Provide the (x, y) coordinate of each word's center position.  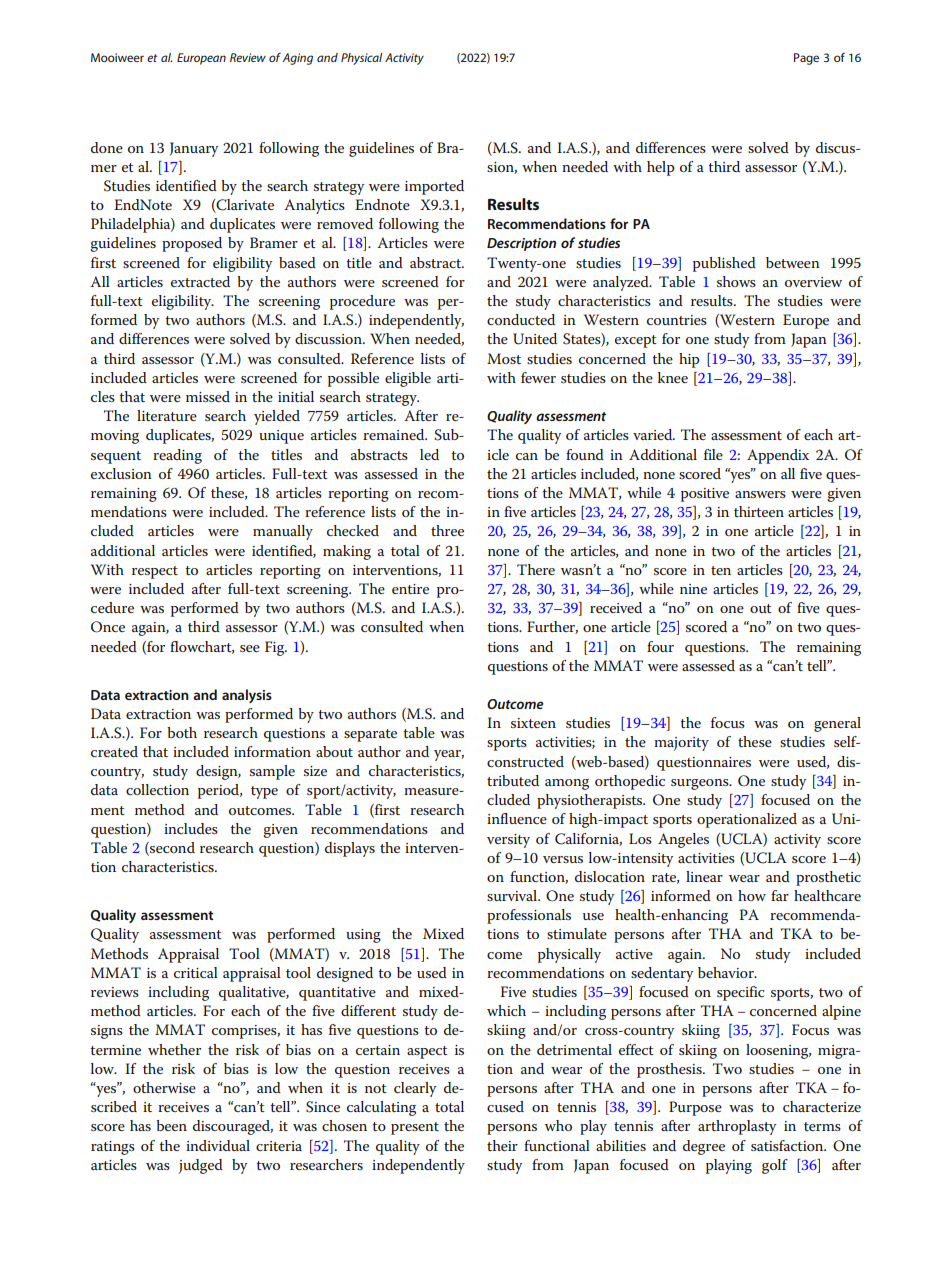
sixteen (533, 723)
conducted (521, 319)
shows (736, 281)
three (447, 530)
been (171, 1125)
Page (806, 59)
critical (196, 972)
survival (513, 895)
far (780, 895)
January (194, 149)
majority (681, 744)
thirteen (759, 511)
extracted (200, 281)
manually (283, 532)
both (182, 732)
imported (434, 187)
